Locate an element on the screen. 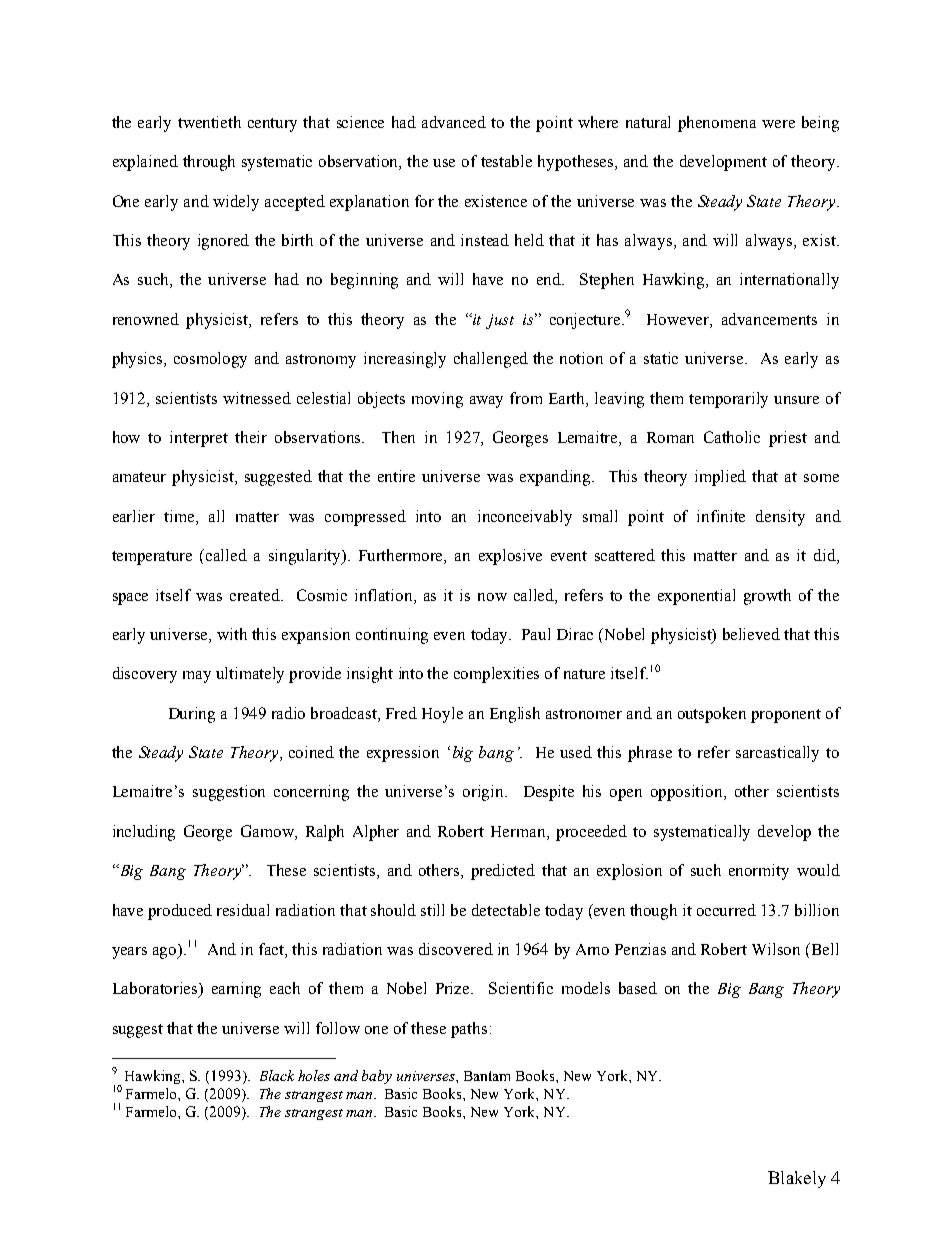  with is located at coordinates (232, 634).
